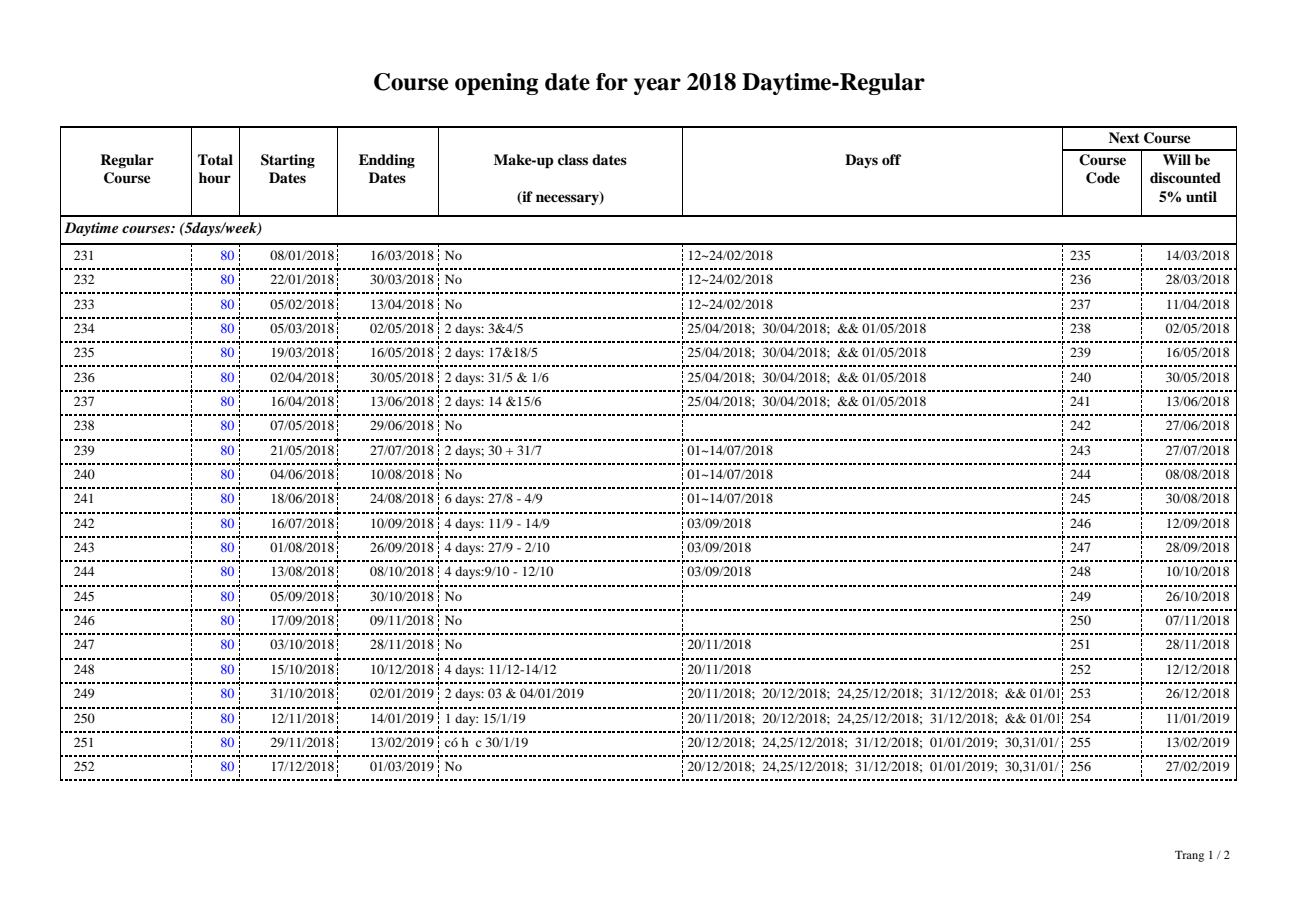 The width and height of the screenshot is (1303, 924). What do you see at coordinates (1189, 856) in the screenshot?
I see `Trang` at bounding box center [1189, 856].
